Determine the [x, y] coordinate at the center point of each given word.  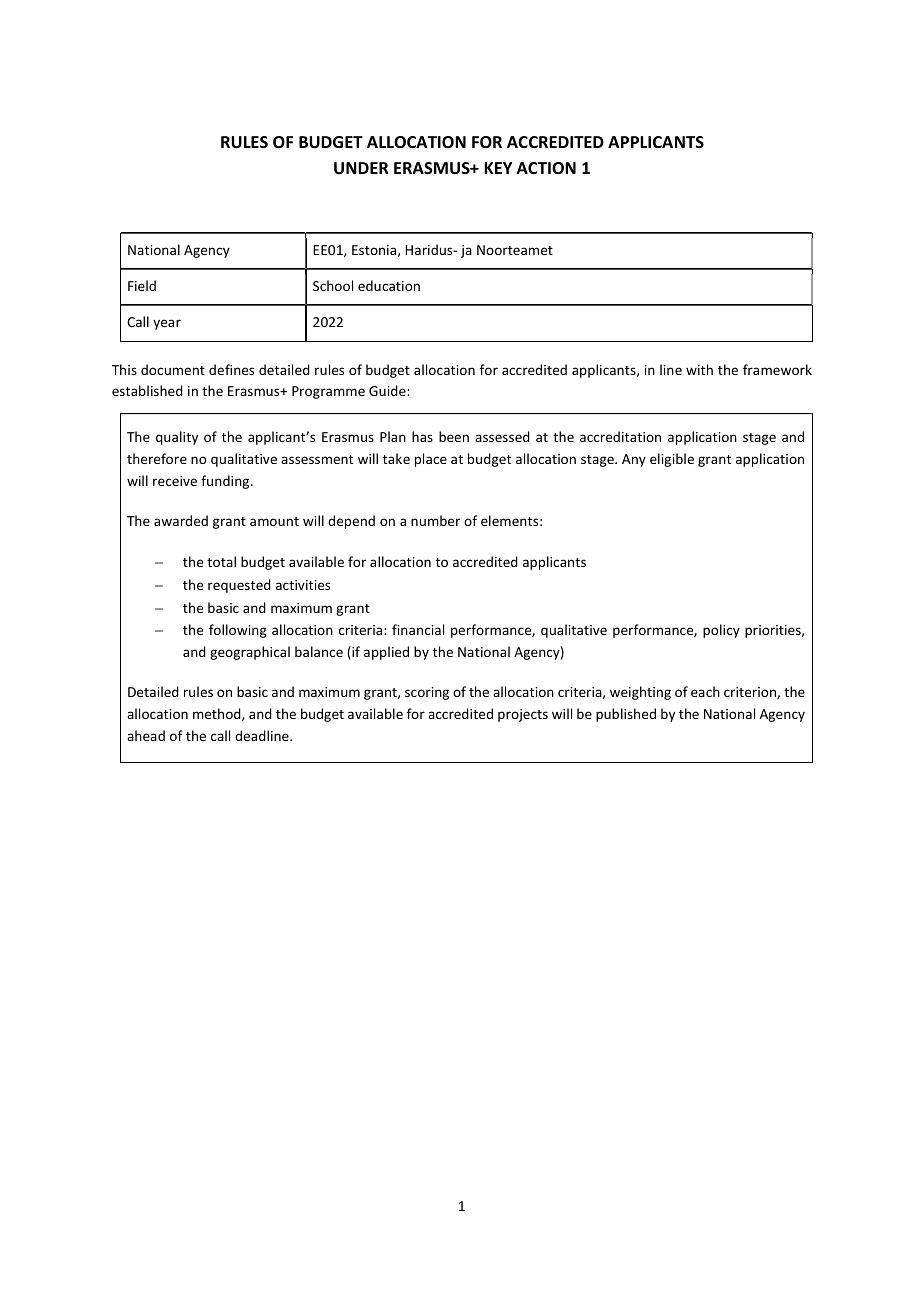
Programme [328, 392]
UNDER [361, 168]
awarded [181, 520]
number [435, 520]
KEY [498, 168]
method [218, 714]
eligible [672, 460]
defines [231, 369]
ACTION [546, 168]
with [699, 369]
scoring [427, 693]
